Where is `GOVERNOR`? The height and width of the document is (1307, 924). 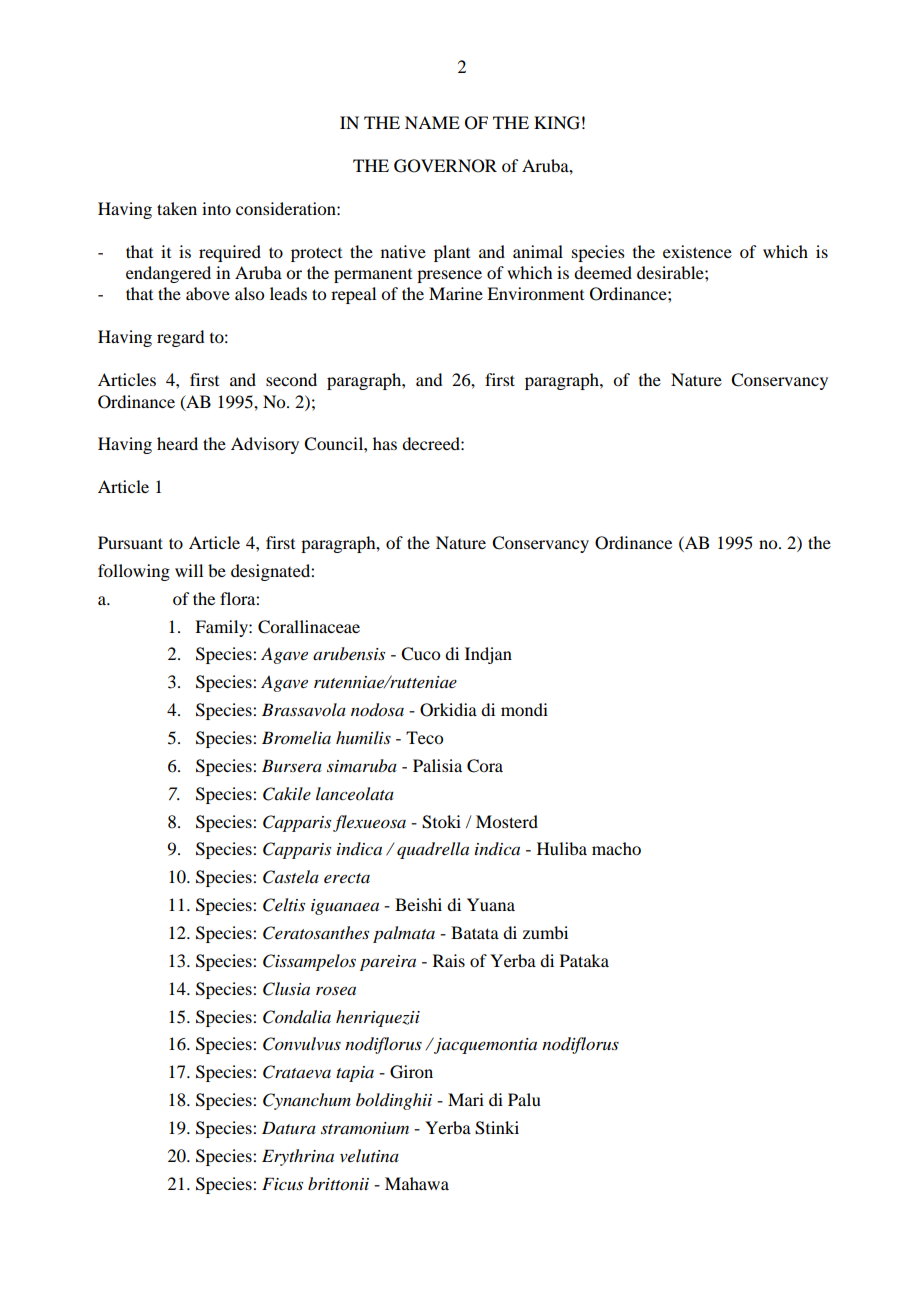
GOVERNOR is located at coordinates (445, 166).
